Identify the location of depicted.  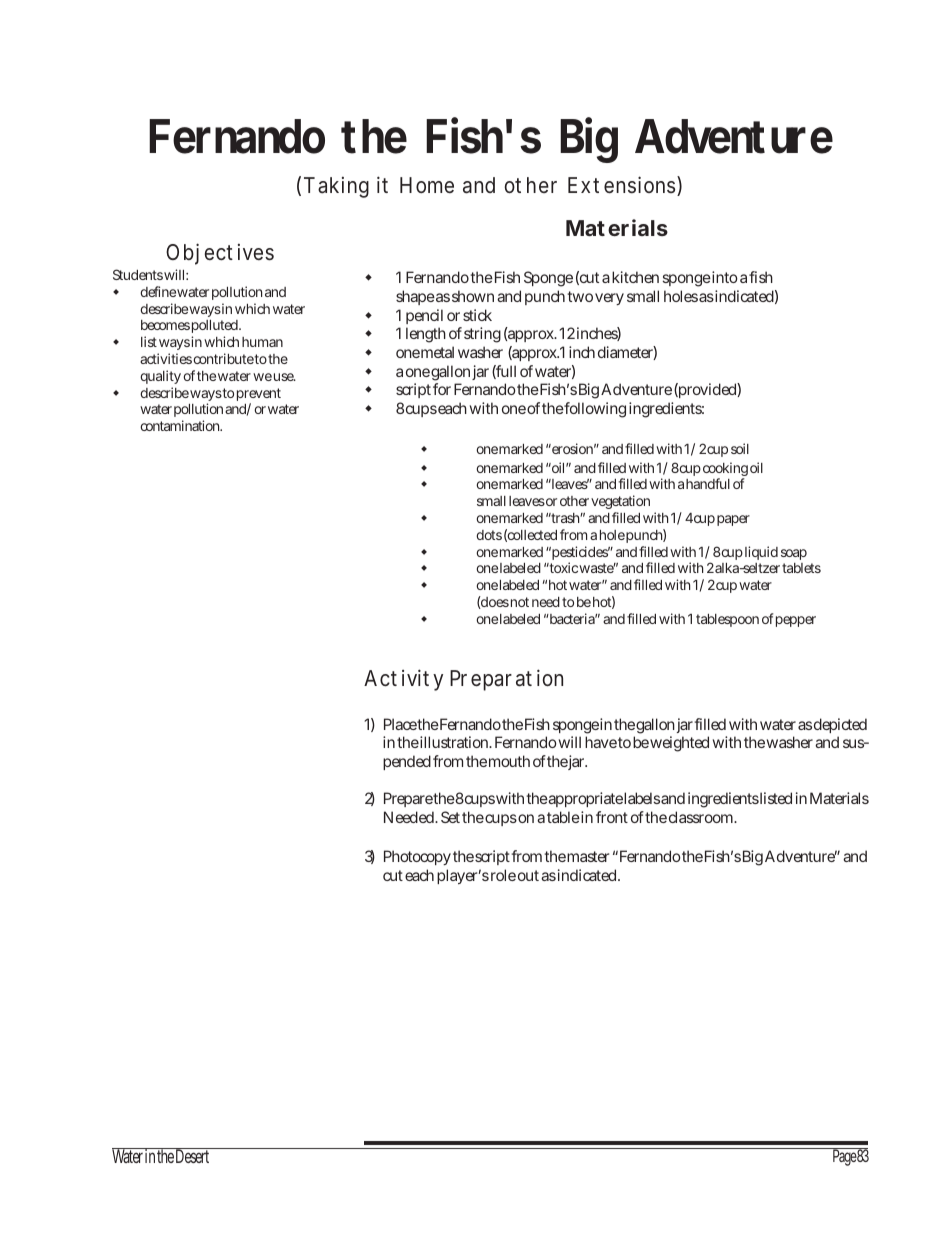
(840, 727).
